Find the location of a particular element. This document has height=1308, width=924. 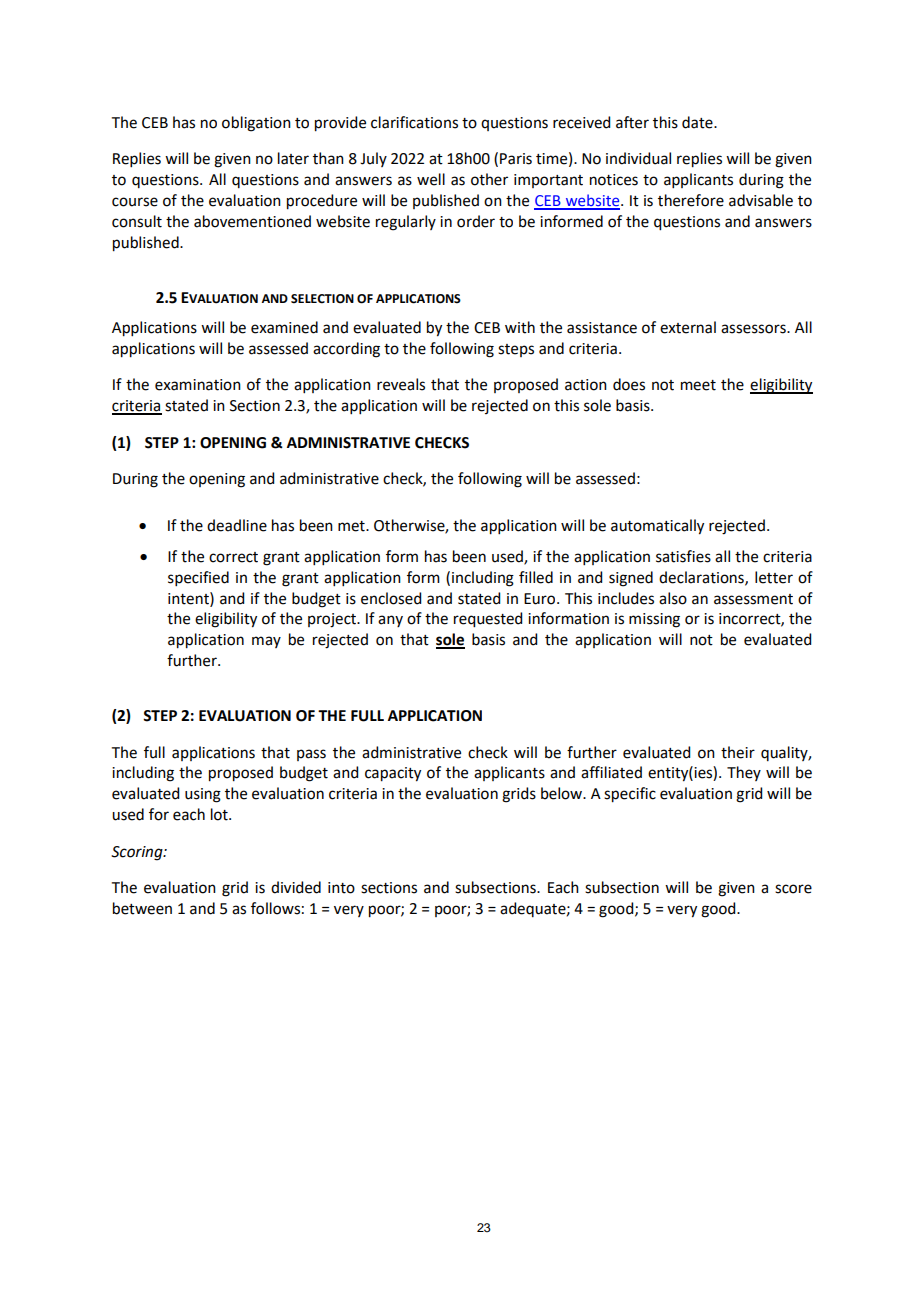

automatically is located at coordinates (657, 527).
